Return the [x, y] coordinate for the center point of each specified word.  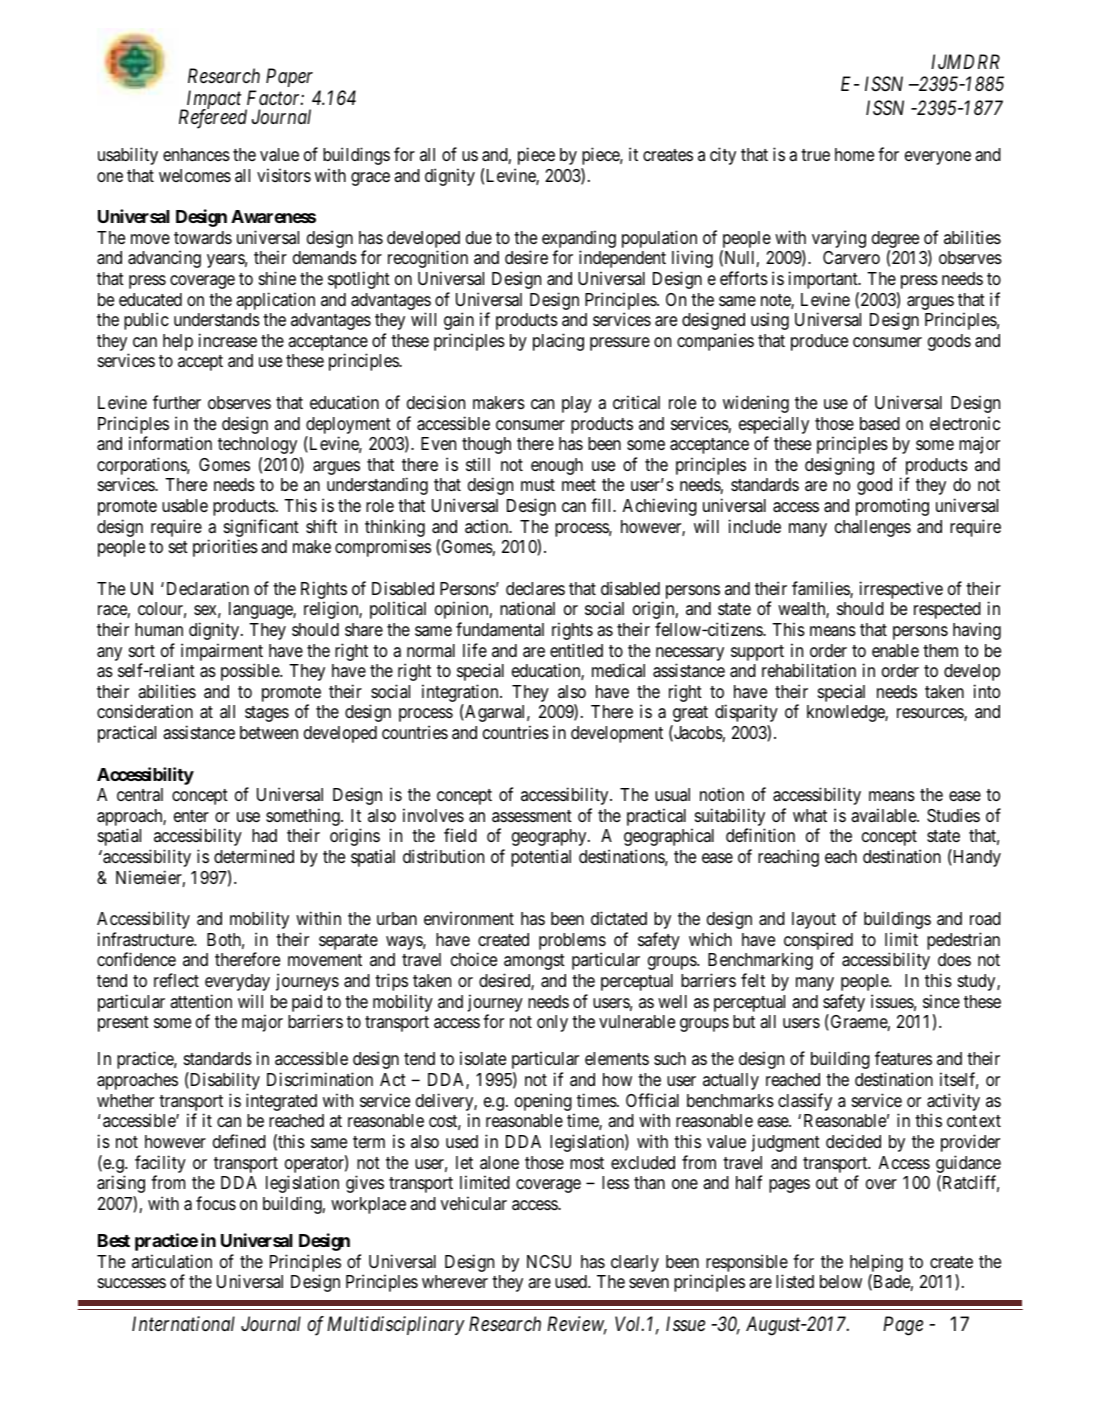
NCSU [549, 1262]
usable [185, 505]
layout [814, 920]
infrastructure [146, 939]
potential [541, 858]
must [538, 485]
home [854, 154]
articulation [172, 1261]
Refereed [213, 118]
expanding [579, 239]
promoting [892, 507]
